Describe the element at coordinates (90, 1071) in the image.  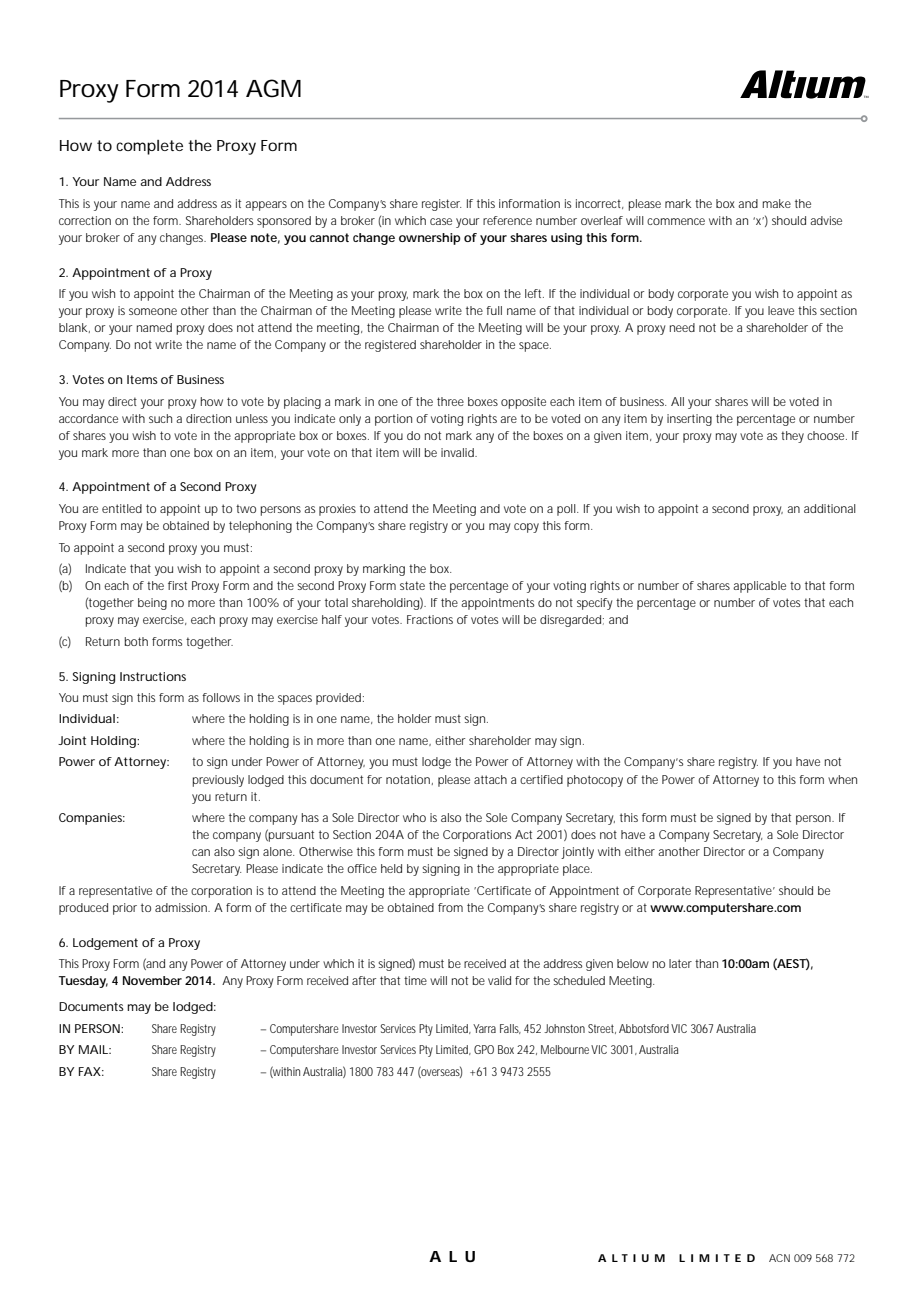
I see `FAX` at that location.
